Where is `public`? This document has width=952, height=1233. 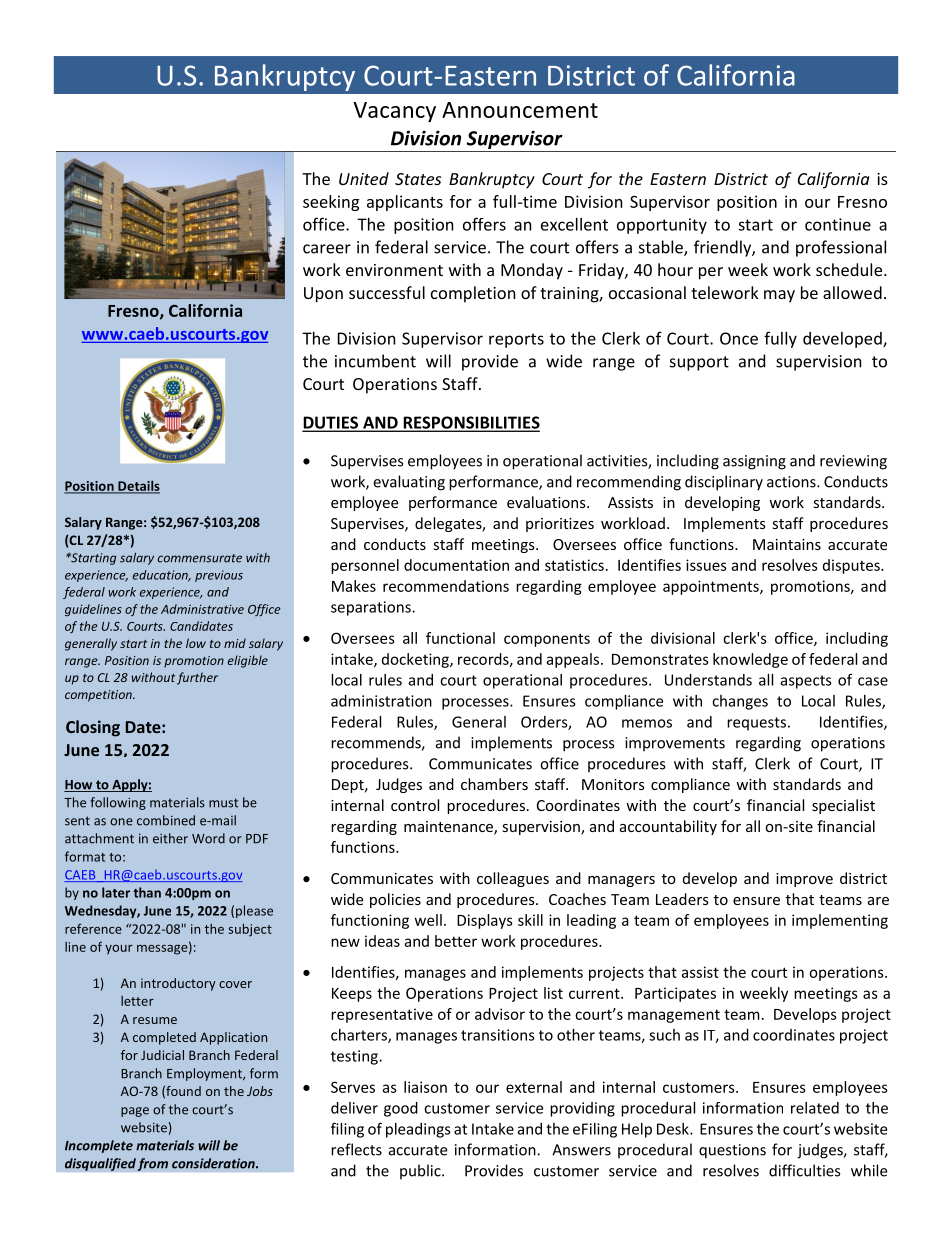
public is located at coordinates (421, 1172).
